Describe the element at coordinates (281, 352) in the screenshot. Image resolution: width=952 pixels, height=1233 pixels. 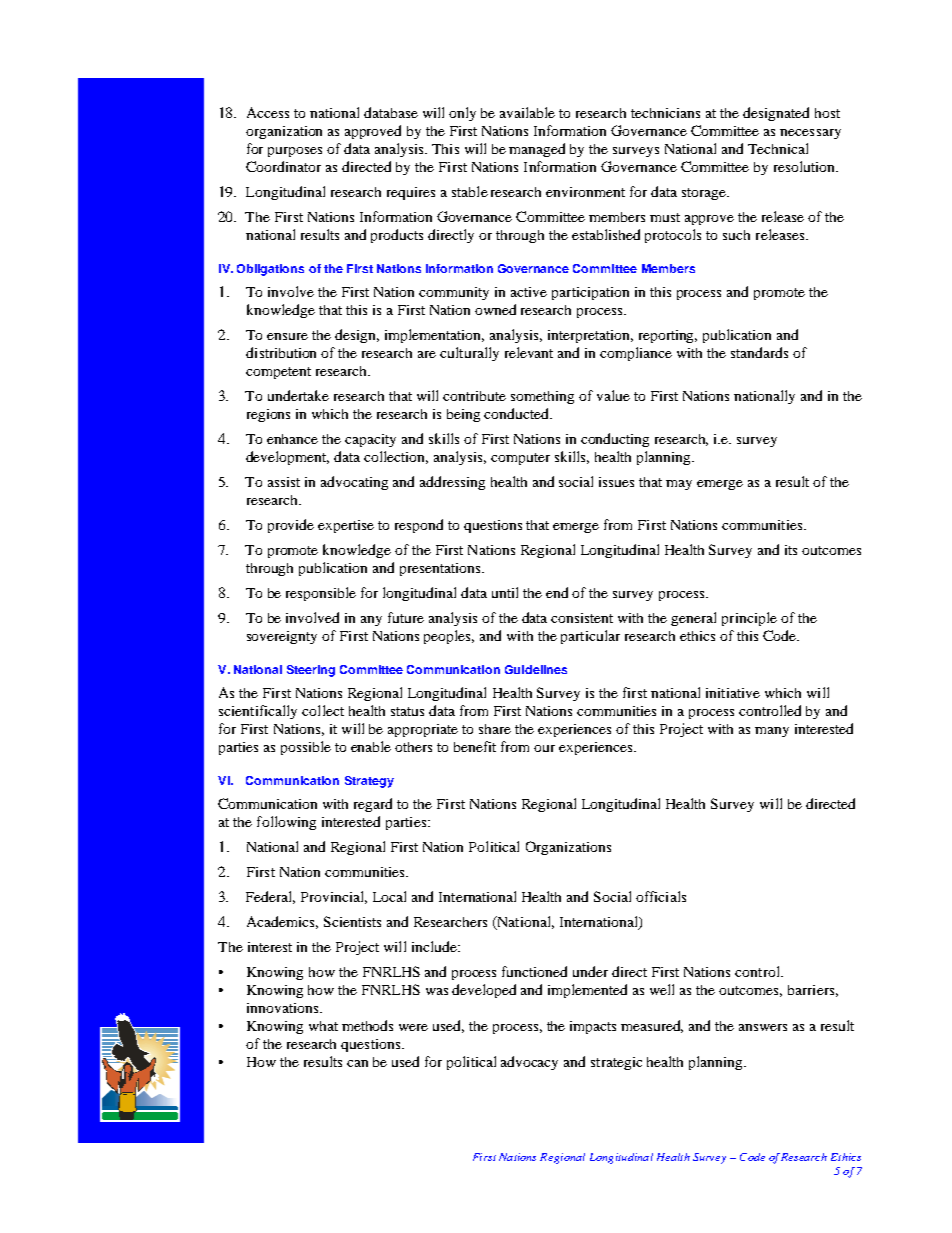
I see `distribution` at that location.
